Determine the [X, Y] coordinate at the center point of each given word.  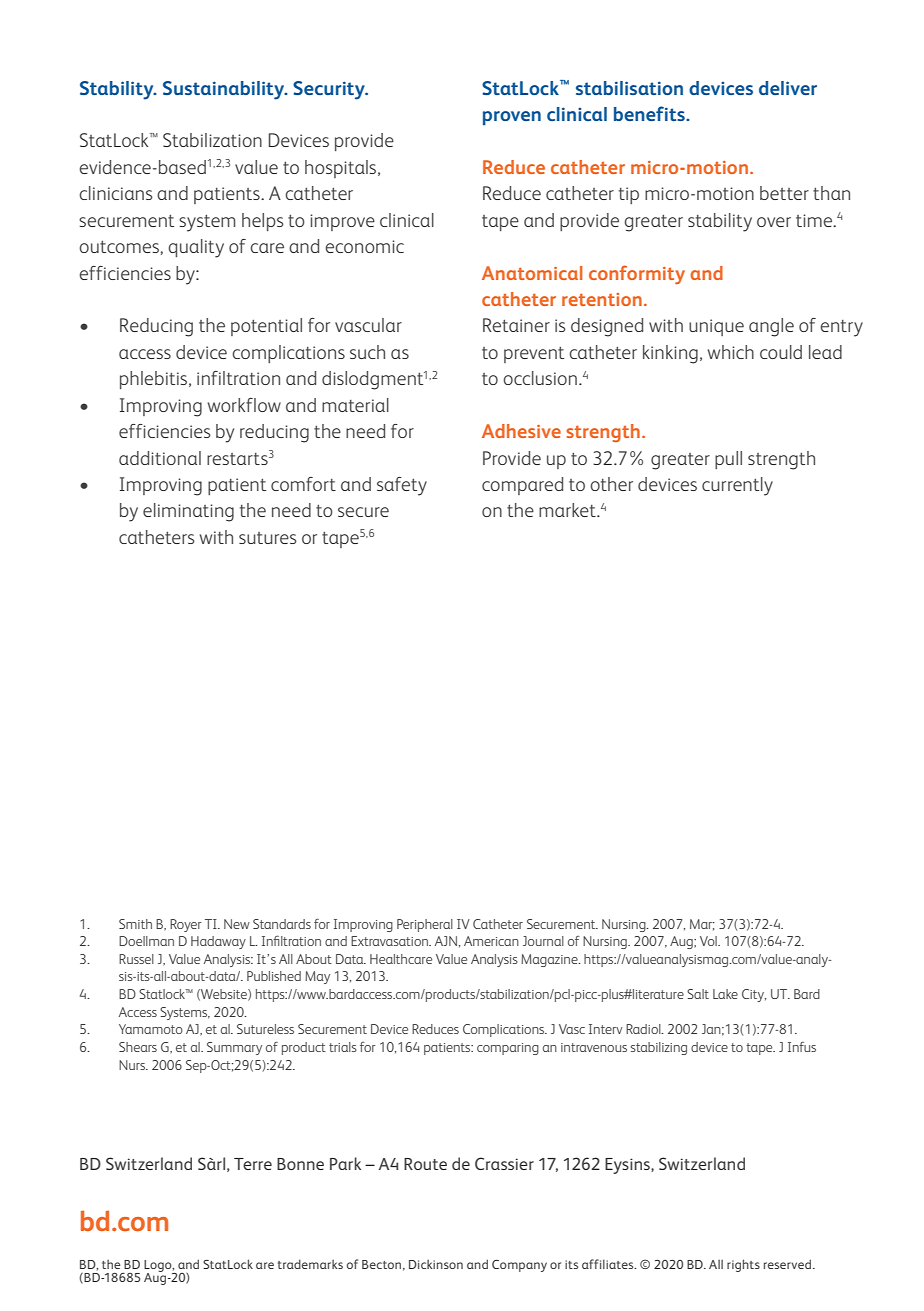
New [237, 924]
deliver [788, 88]
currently [737, 486]
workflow [244, 405]
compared [522, 486]
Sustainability [225, 90]
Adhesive [521, 431]
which [731, 352]
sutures [268, 538]
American [491, 941]
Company [519, 1265]
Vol [709, 941]
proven [512, 118]
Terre [253, 1164]
